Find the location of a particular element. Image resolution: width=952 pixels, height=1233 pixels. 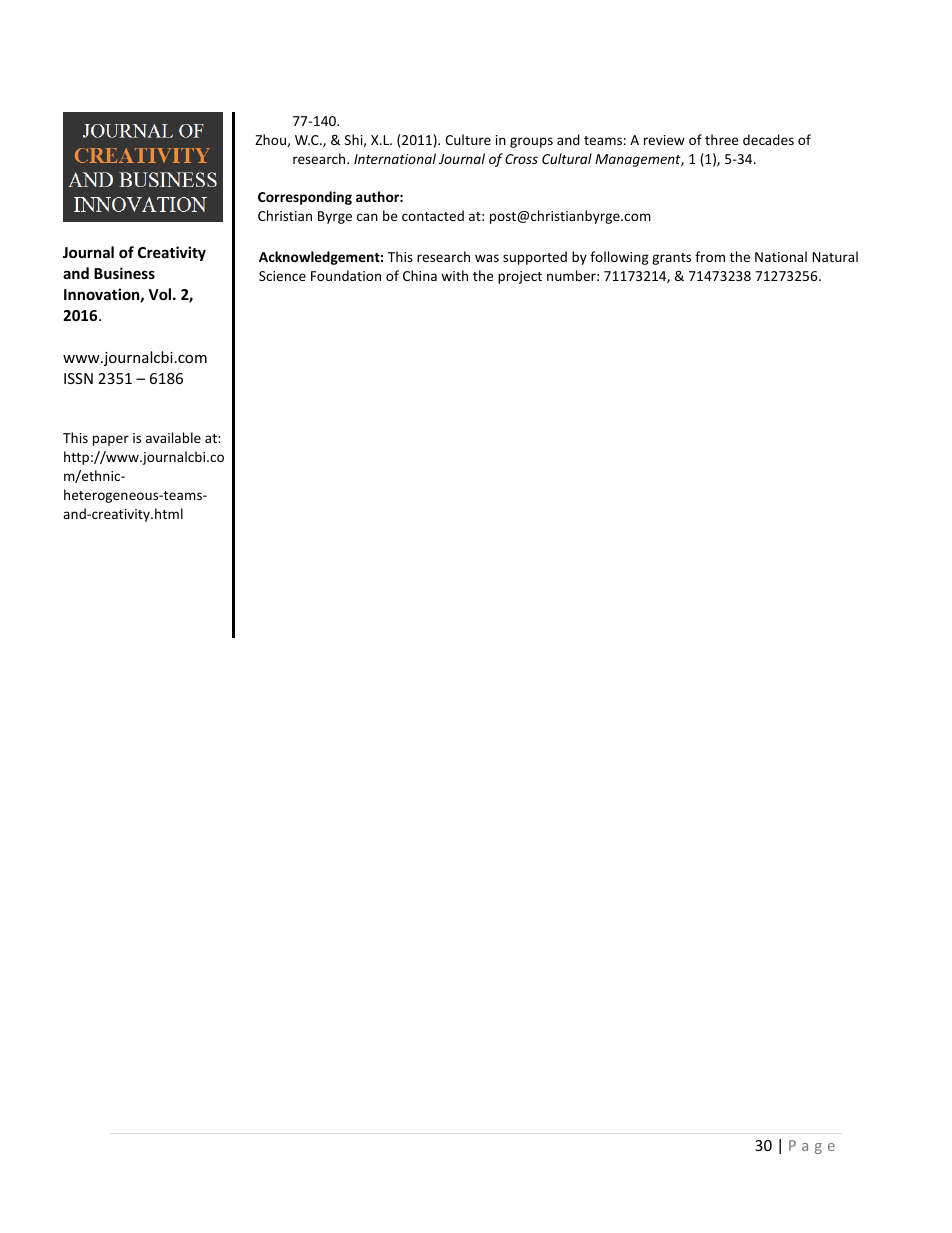

paper is located at coordinates (111, 440).
